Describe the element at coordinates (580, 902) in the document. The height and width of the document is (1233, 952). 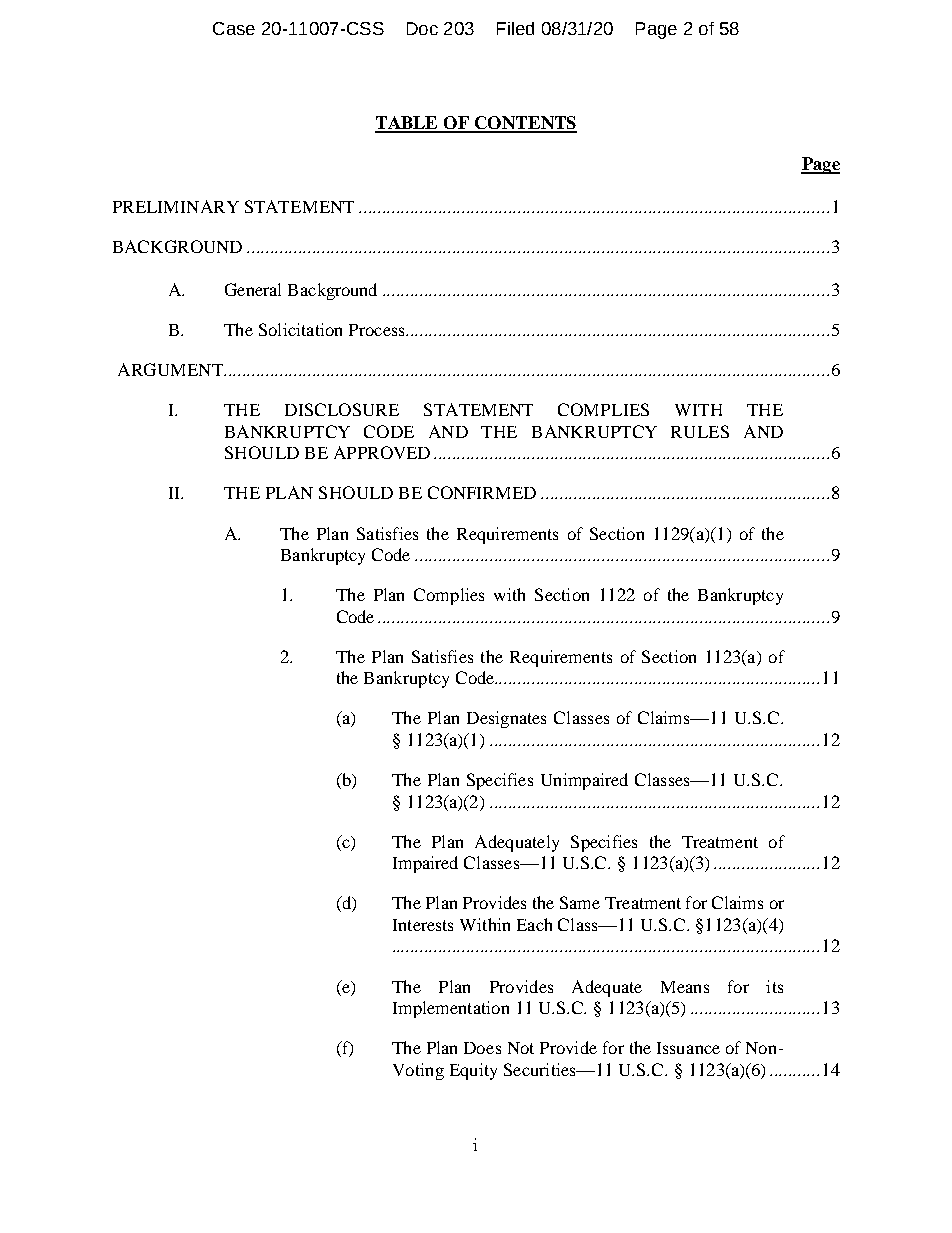
I see `Same` at that location.
